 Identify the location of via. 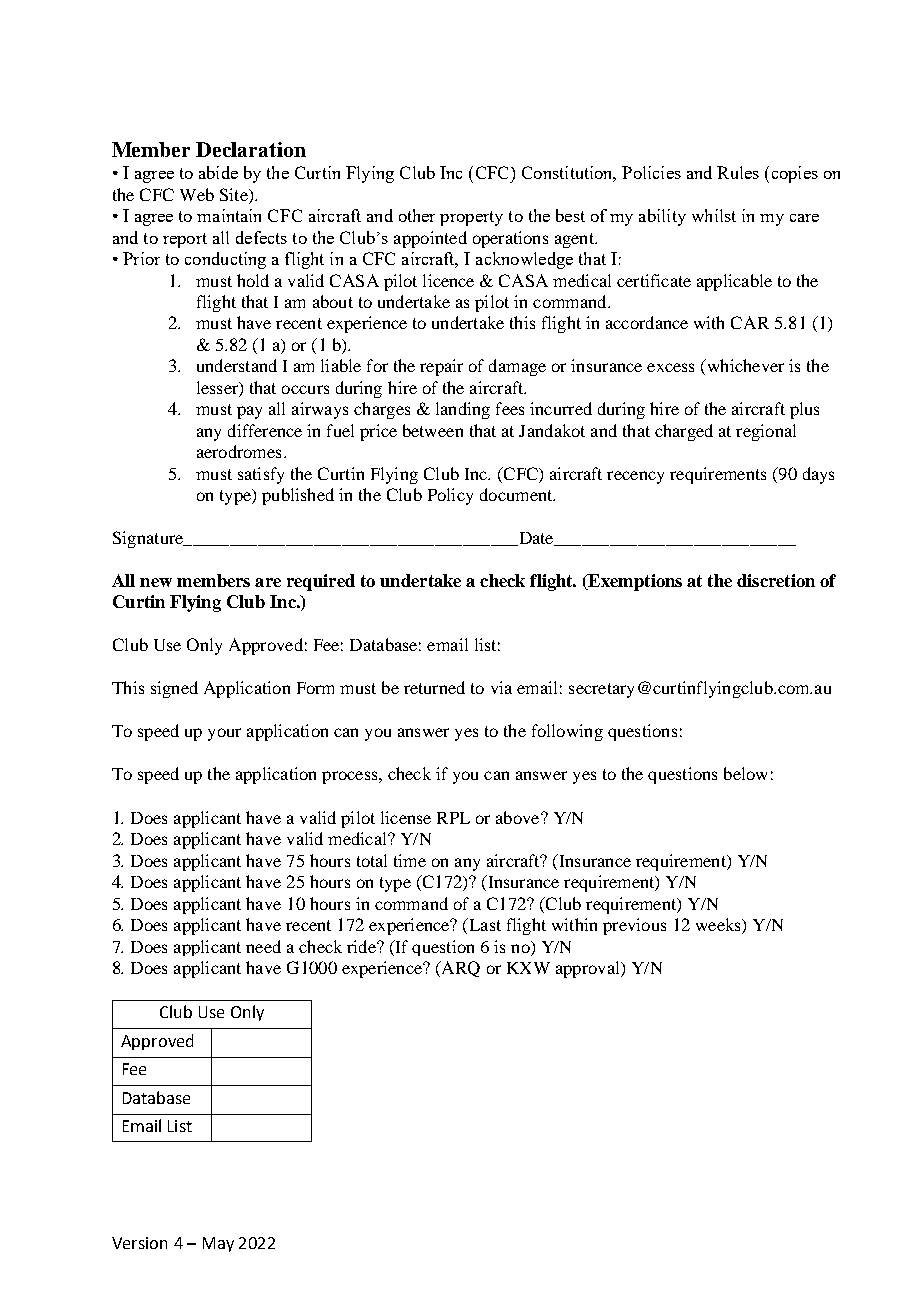
(501, 687).
